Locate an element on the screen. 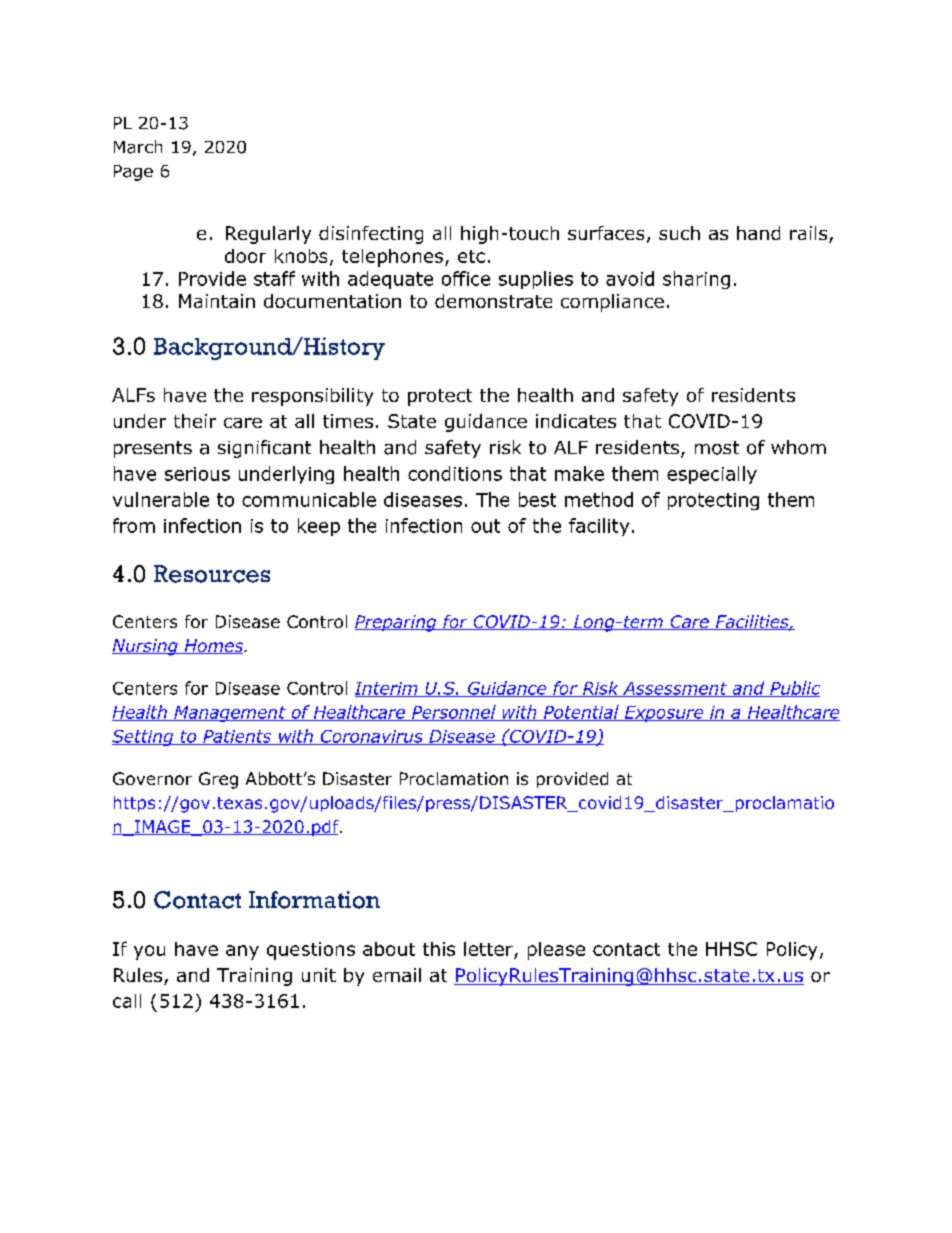  any is located at coordinates (242, 952).
